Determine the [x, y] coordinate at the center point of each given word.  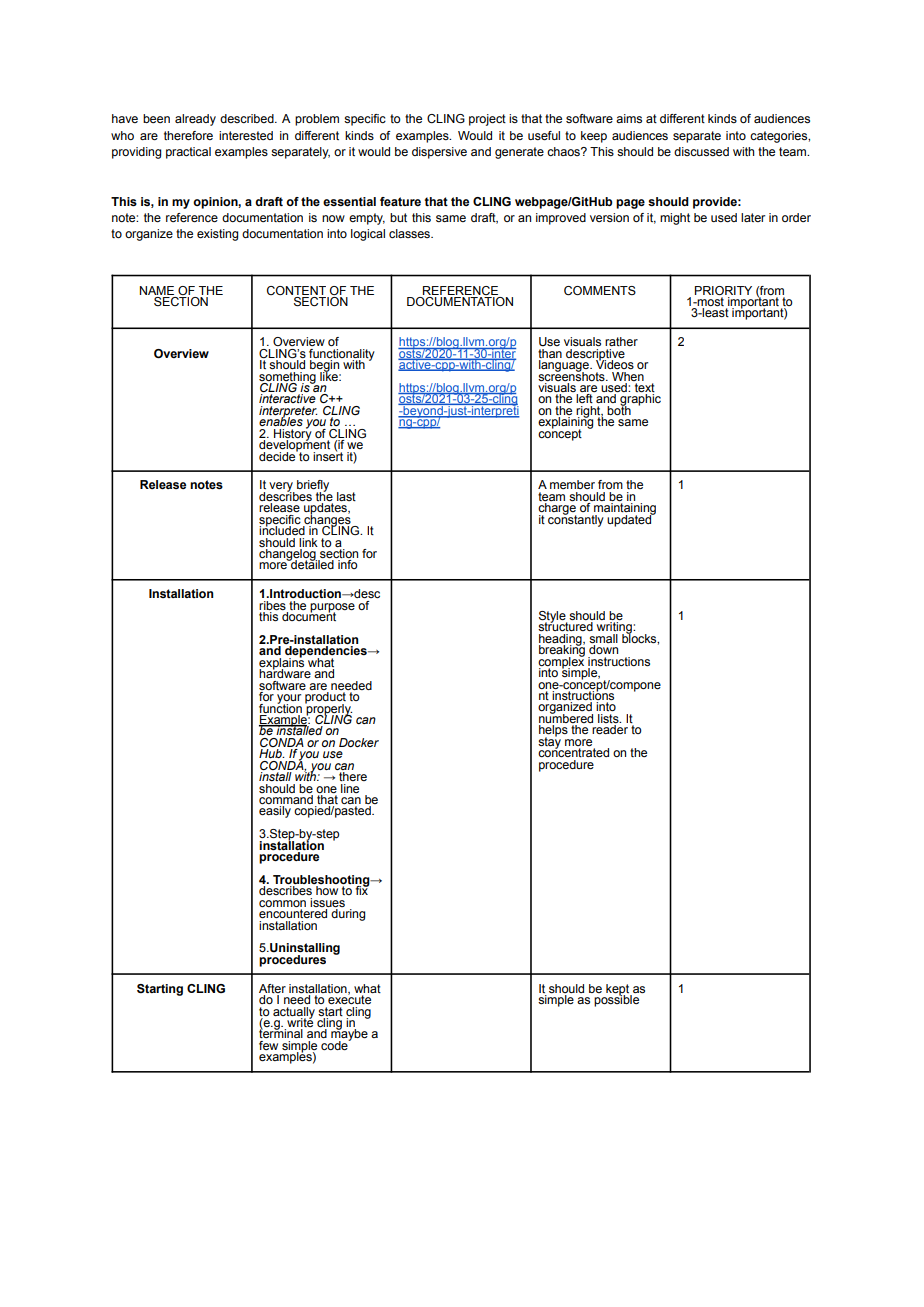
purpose [332, 609]
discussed [701, 151]
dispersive [439, 153]
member [572, 484]
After [272, 988]
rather [621, 341]
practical [188, 153]
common [282, 903]
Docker [359, 742]
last [346, 496]
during [348, 915]
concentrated [573, 751]
